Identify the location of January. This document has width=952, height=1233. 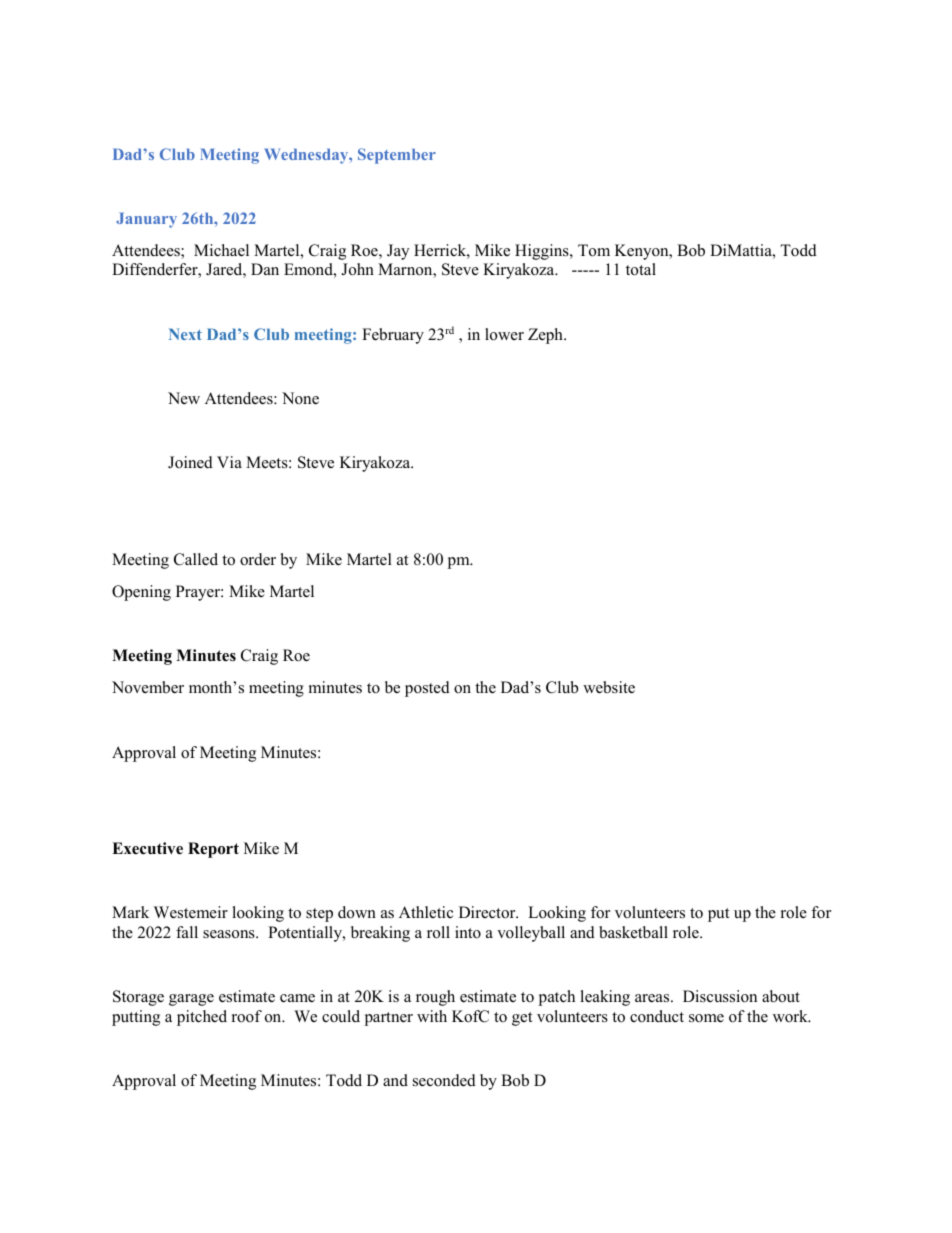
(146, 220).
